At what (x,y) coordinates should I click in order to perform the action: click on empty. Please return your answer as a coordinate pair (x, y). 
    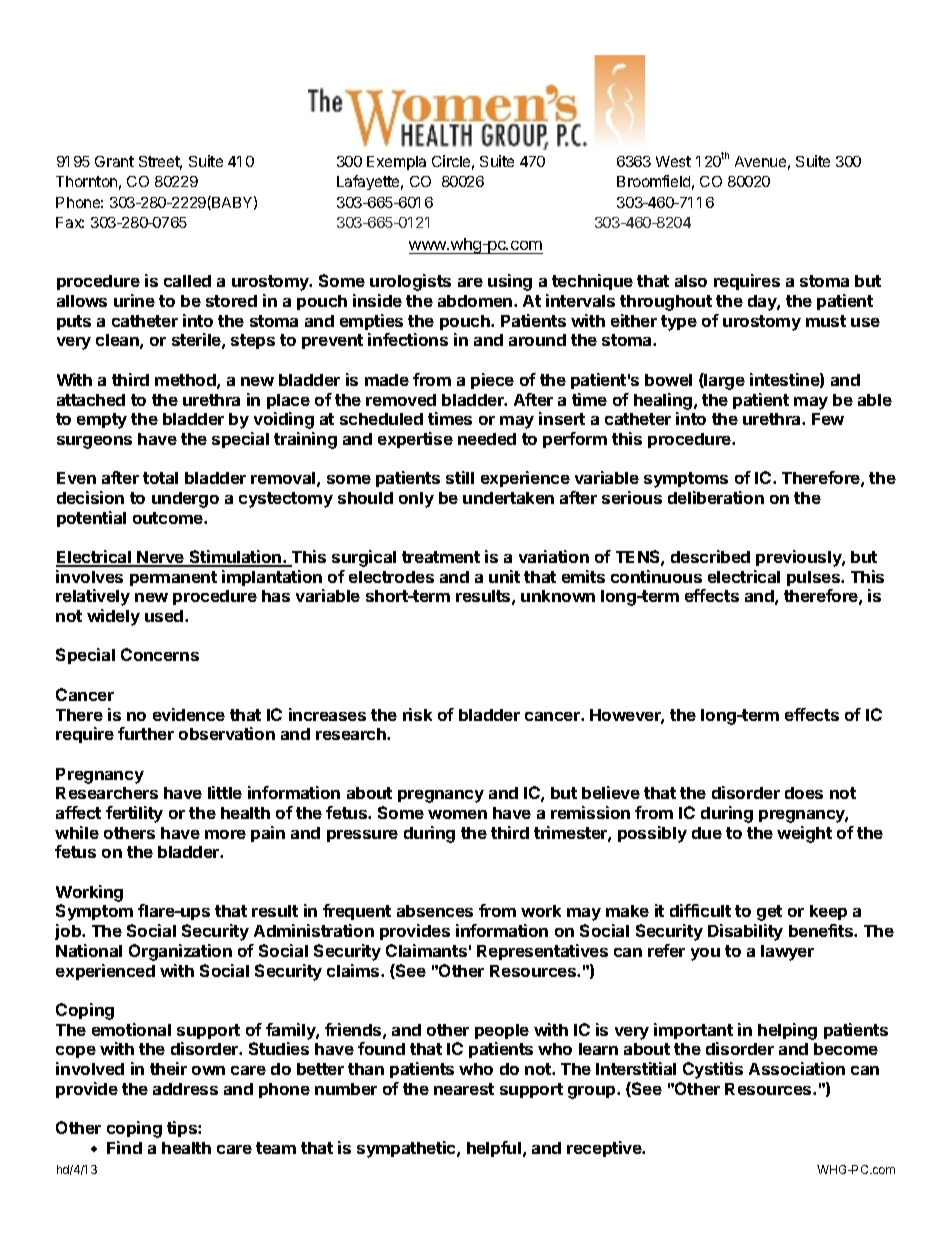
    Looking at the image, I should click on (102, 421).
